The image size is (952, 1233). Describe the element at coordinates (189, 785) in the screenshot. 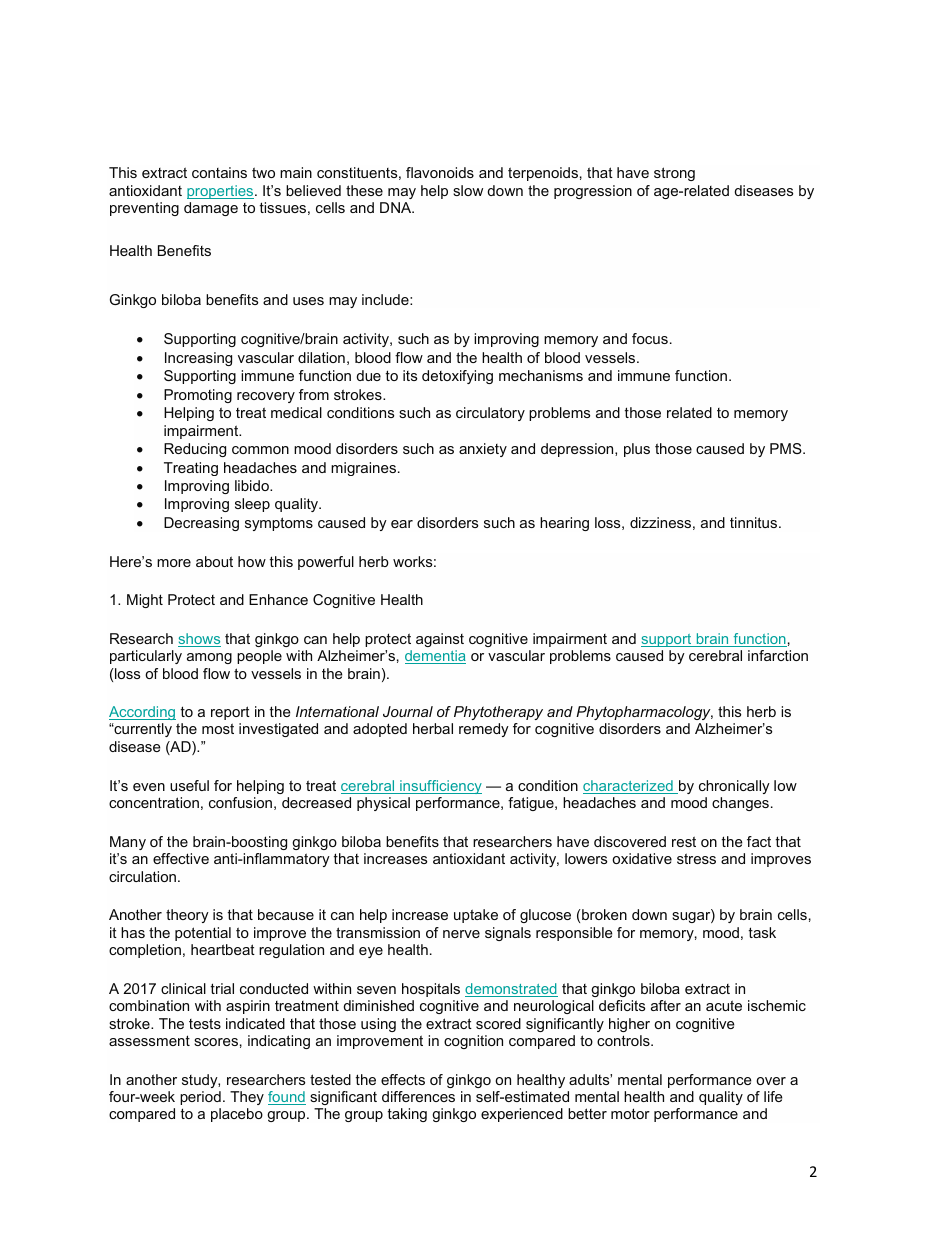

I see `useful` at that location.
